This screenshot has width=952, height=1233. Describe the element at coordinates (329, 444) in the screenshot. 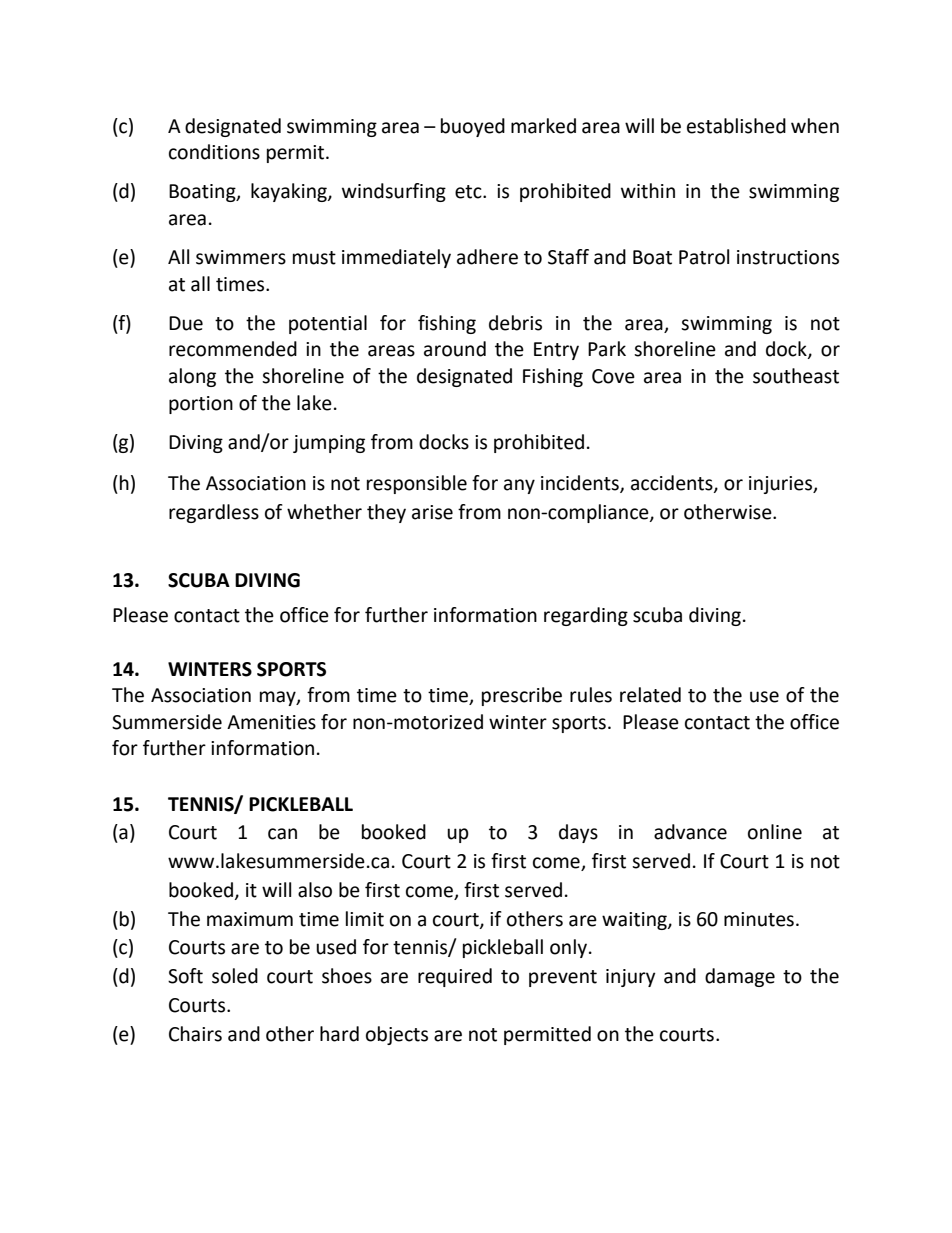

I see `jumping` at that location.
